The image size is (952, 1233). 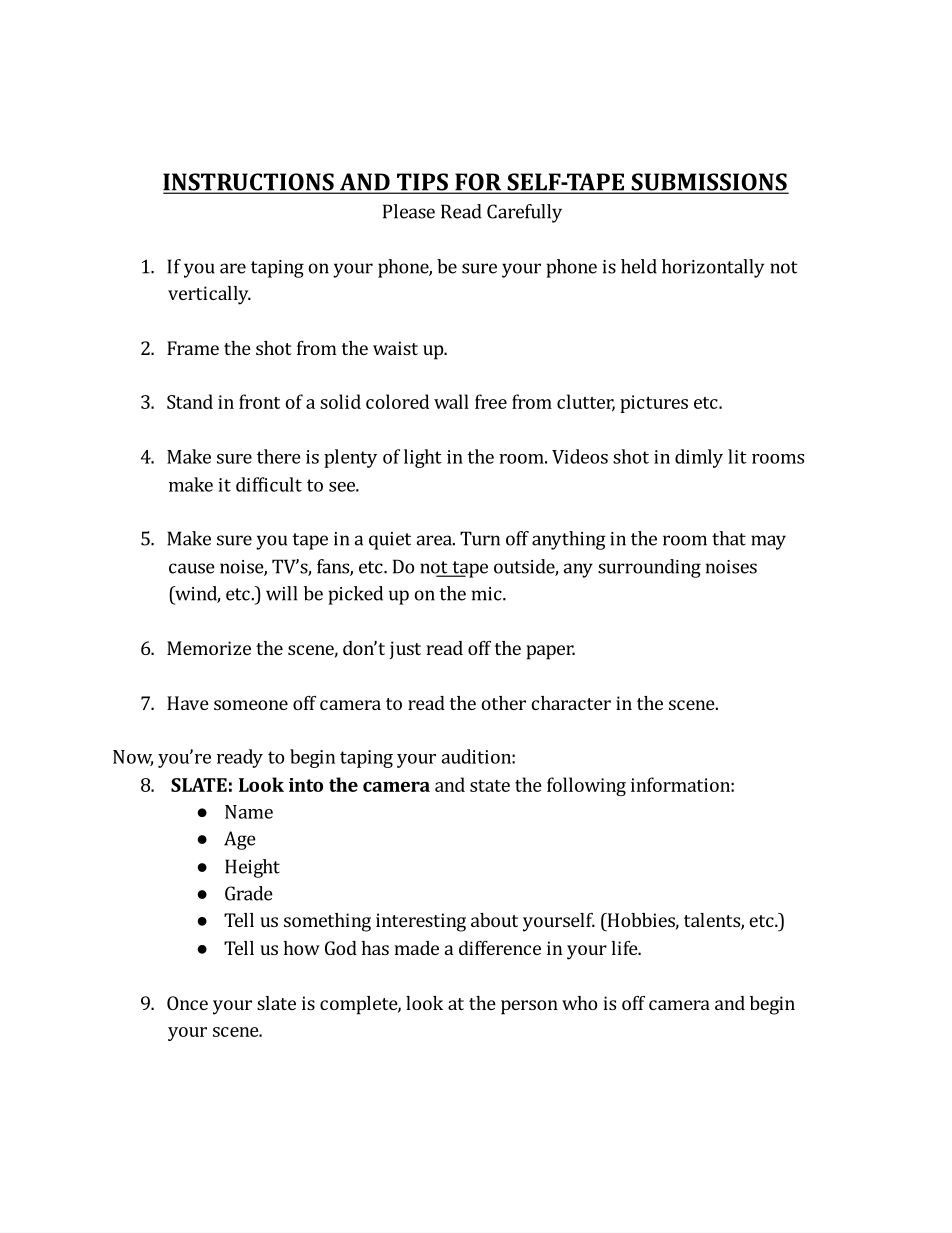 What do you see at coordinates (451, 401) in the screenshot?
I see `wall` at bounding box center [451, 401].
